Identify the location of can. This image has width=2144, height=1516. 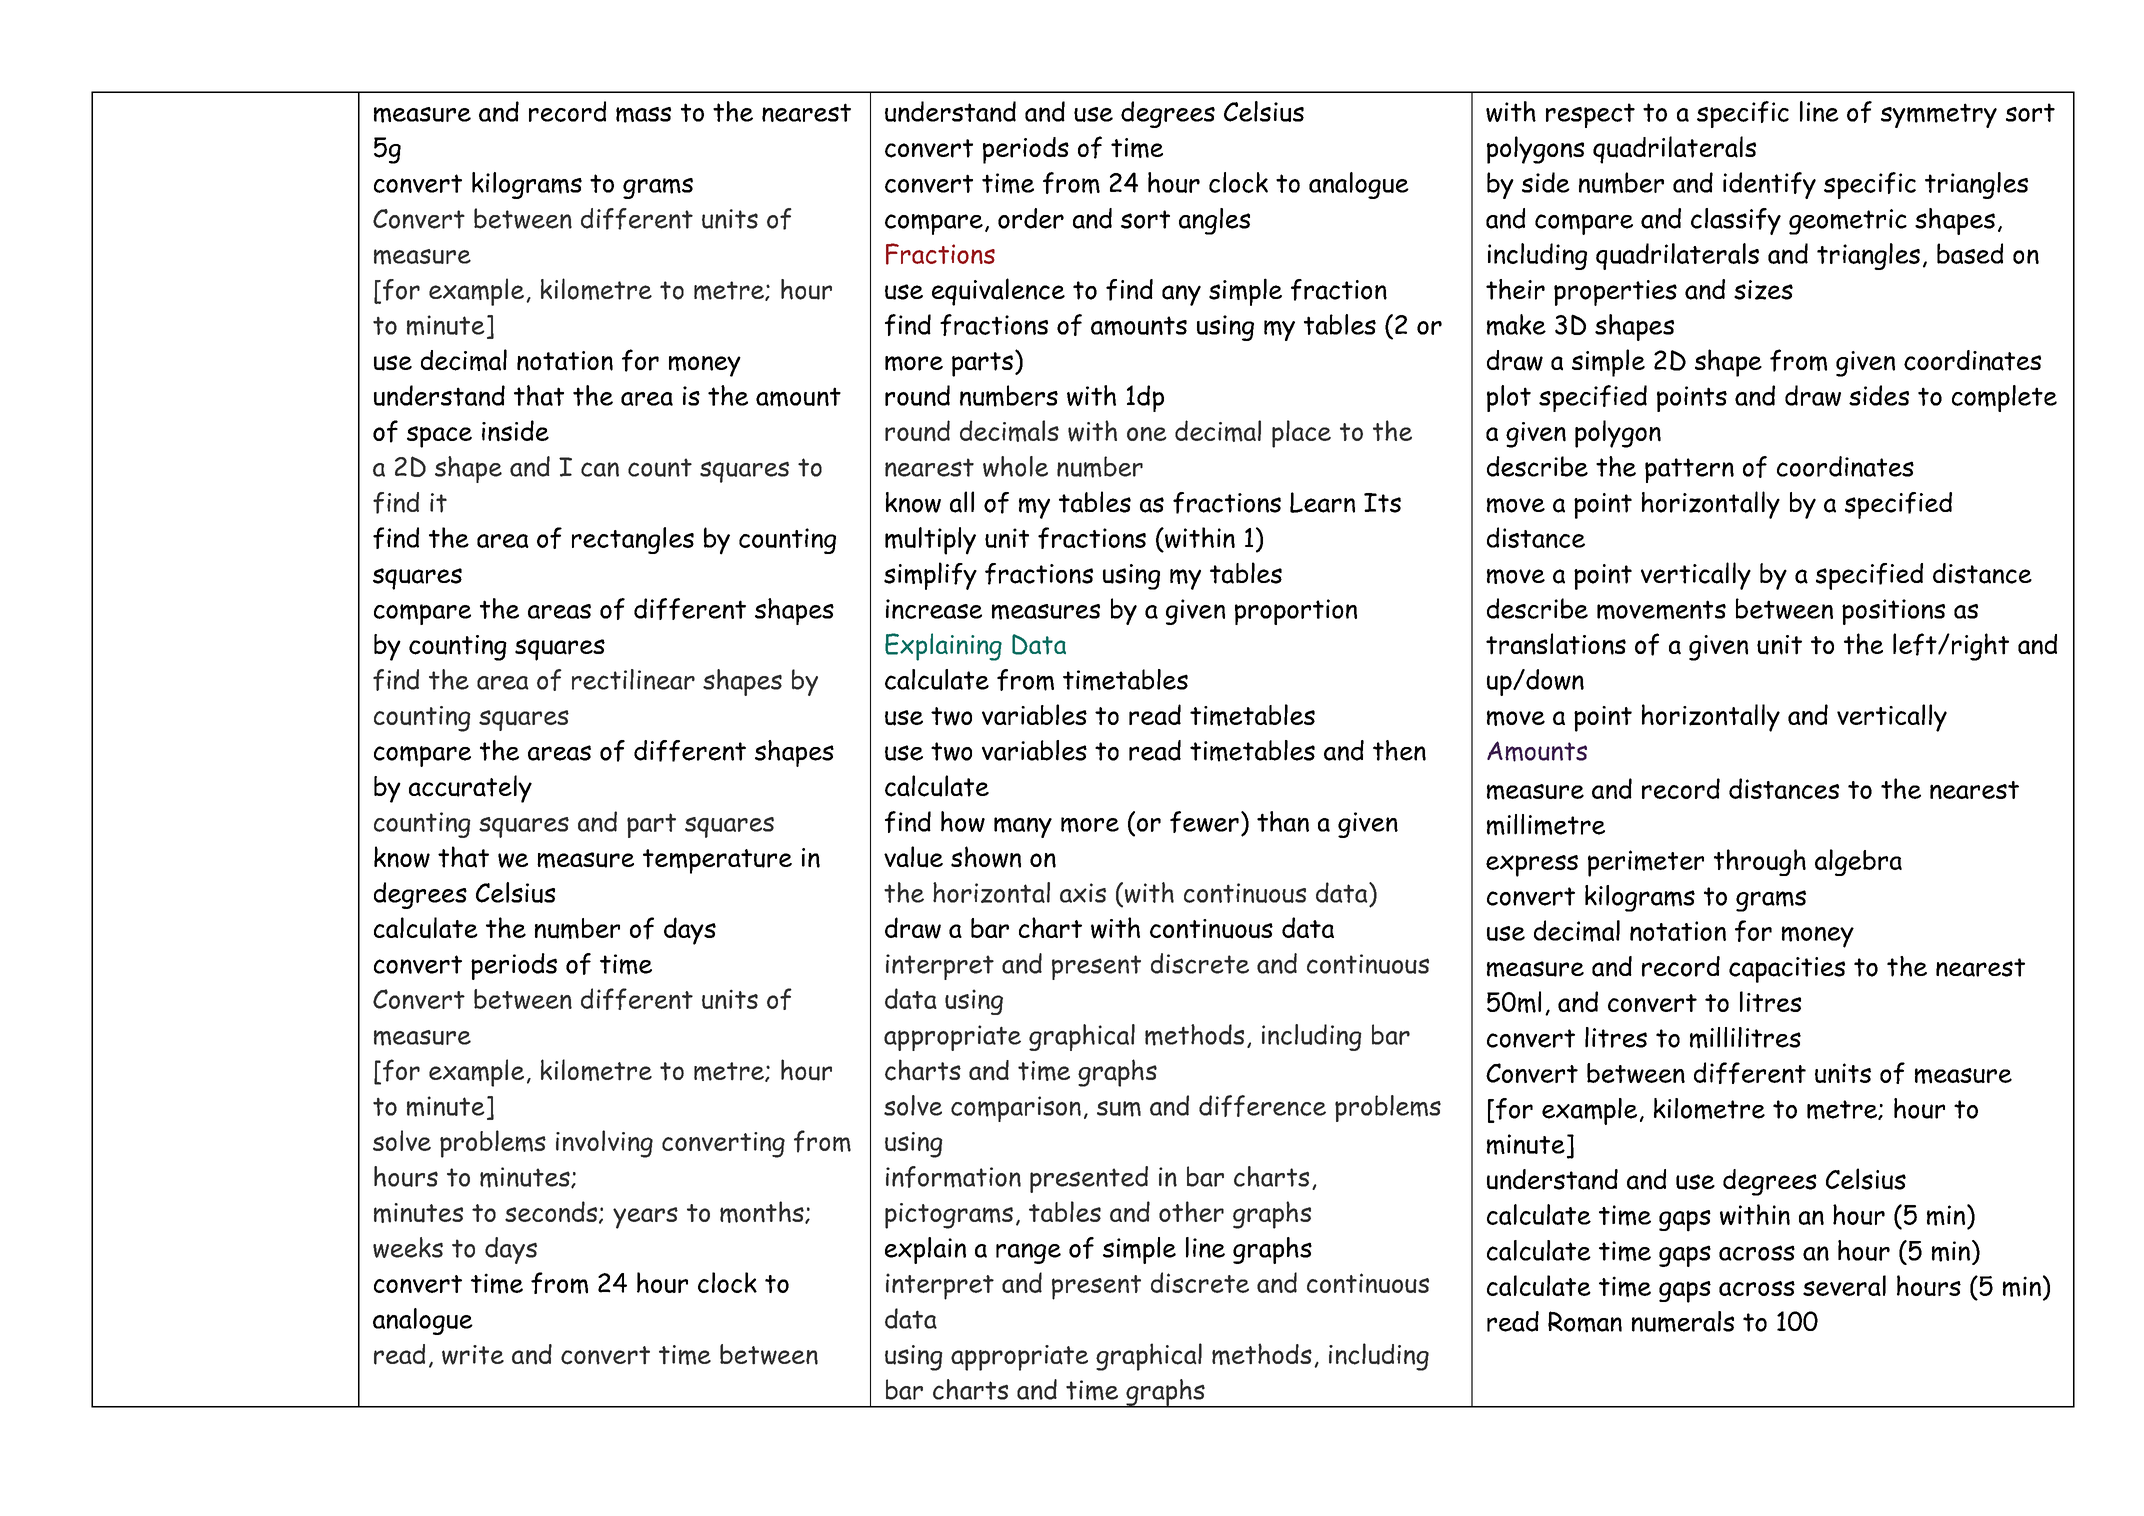
(600, 469).
